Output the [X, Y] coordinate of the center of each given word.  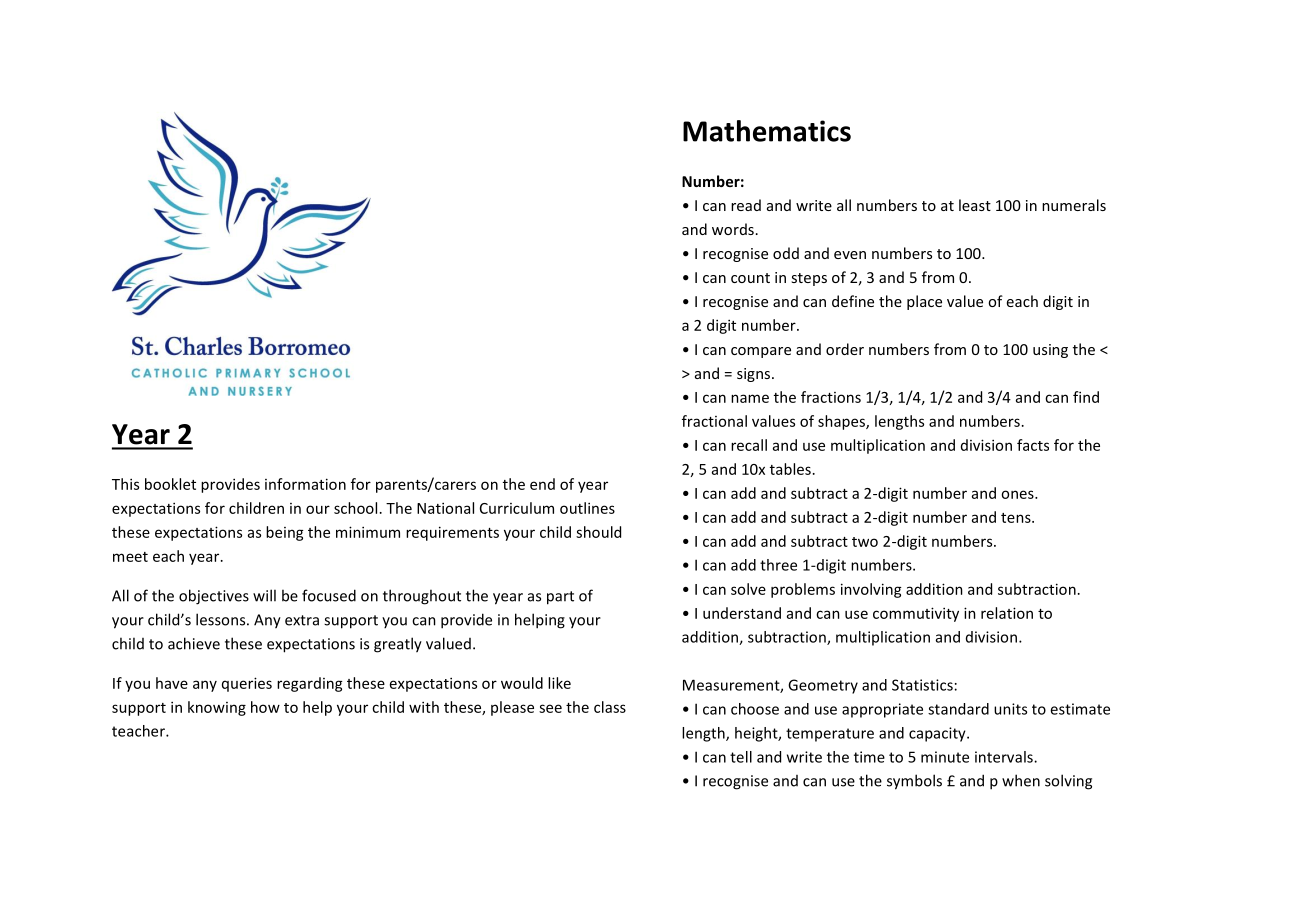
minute [945, 757]
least [975, 205]
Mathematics [767, 131]
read [746, 205]
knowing [217, 708]
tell [741, 757]
